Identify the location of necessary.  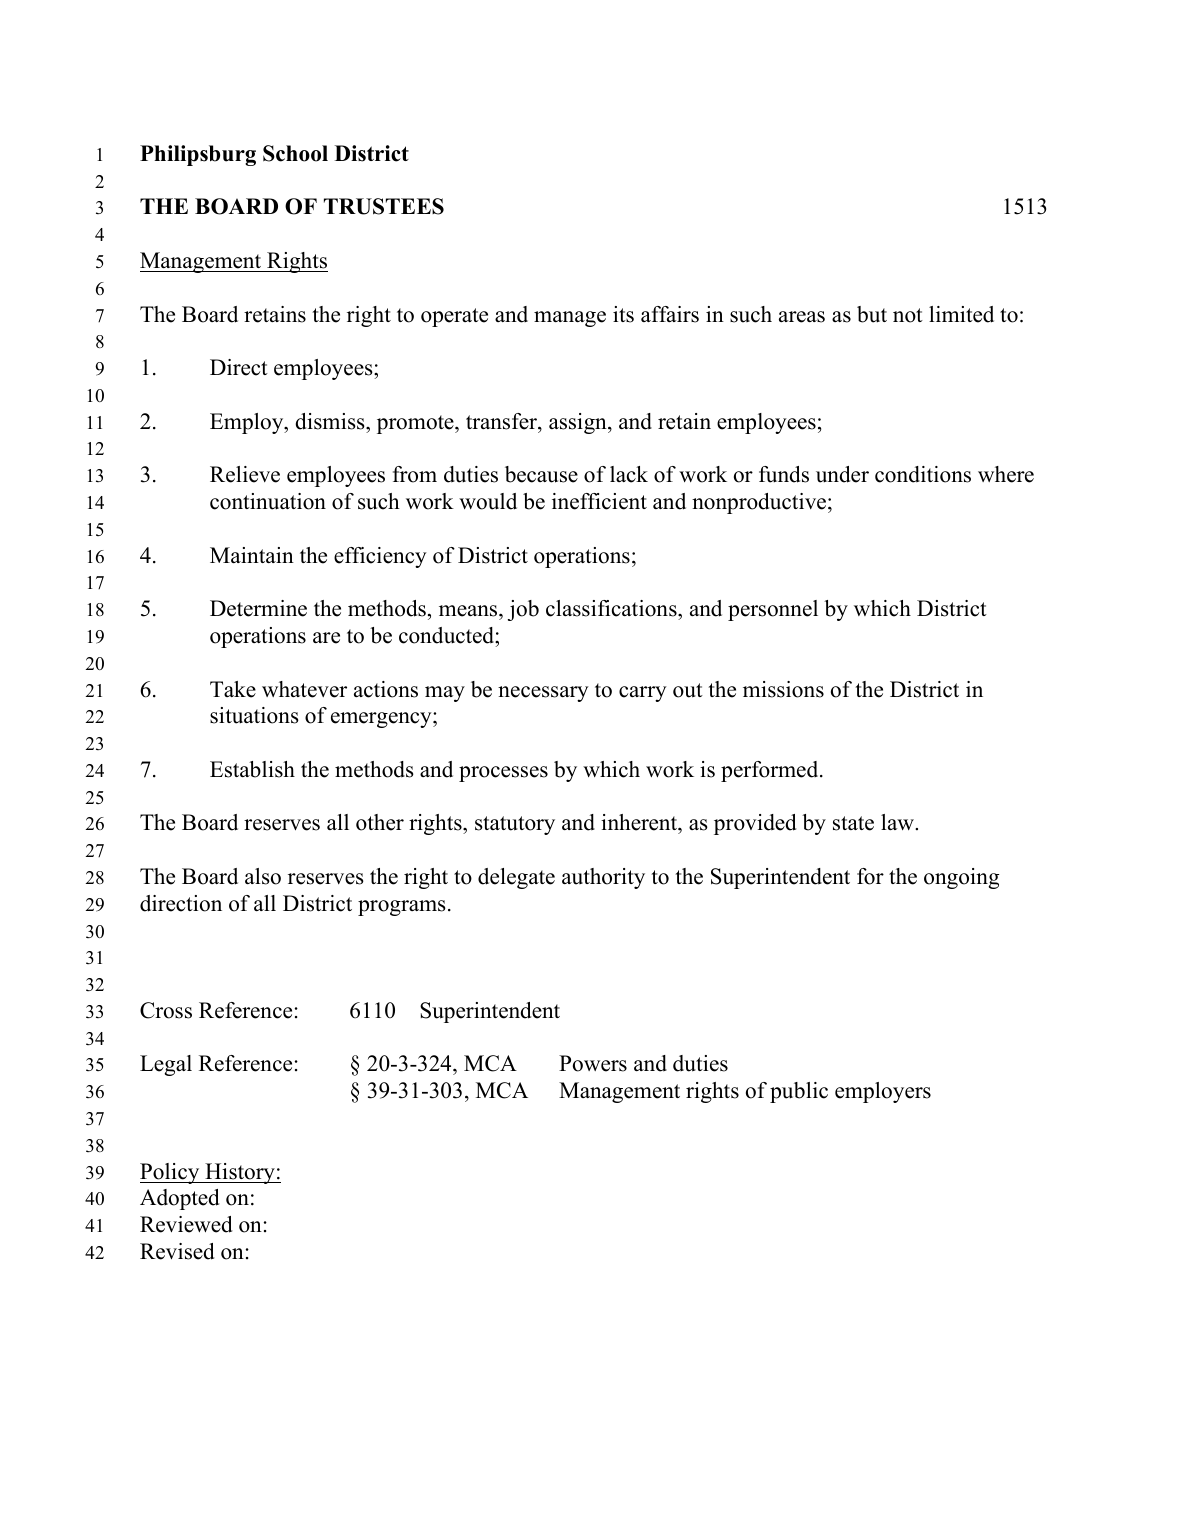
(543, 694).
